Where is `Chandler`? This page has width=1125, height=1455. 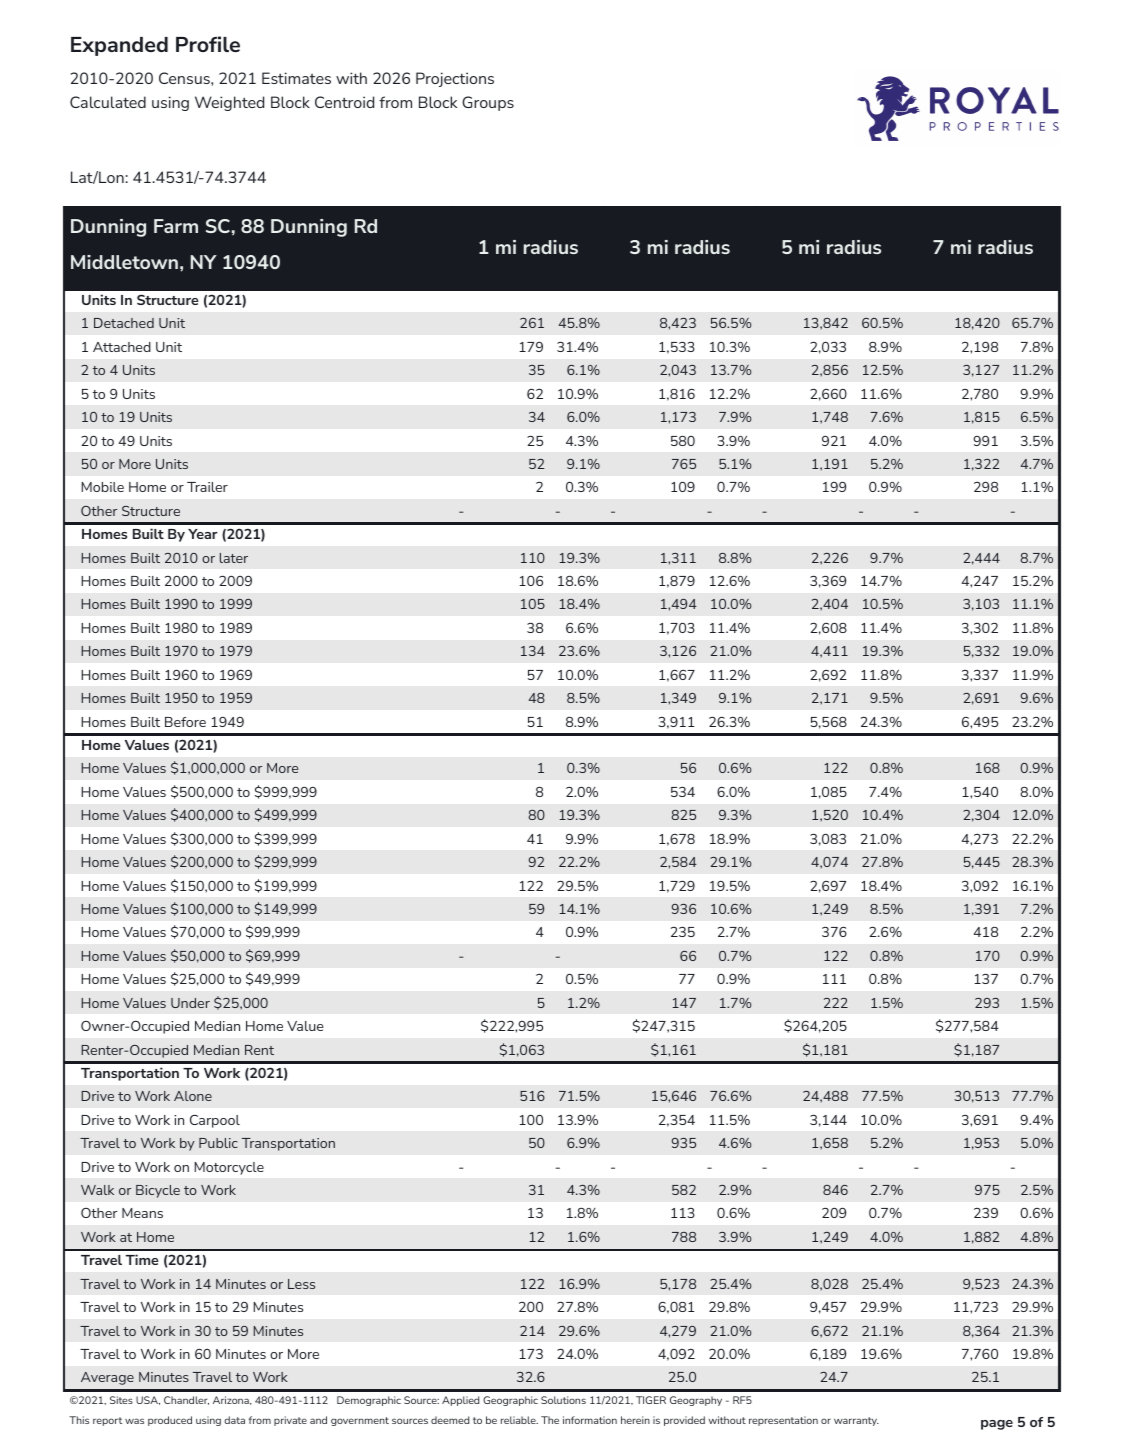 Chandler is located at coordinates (186, 1400).
